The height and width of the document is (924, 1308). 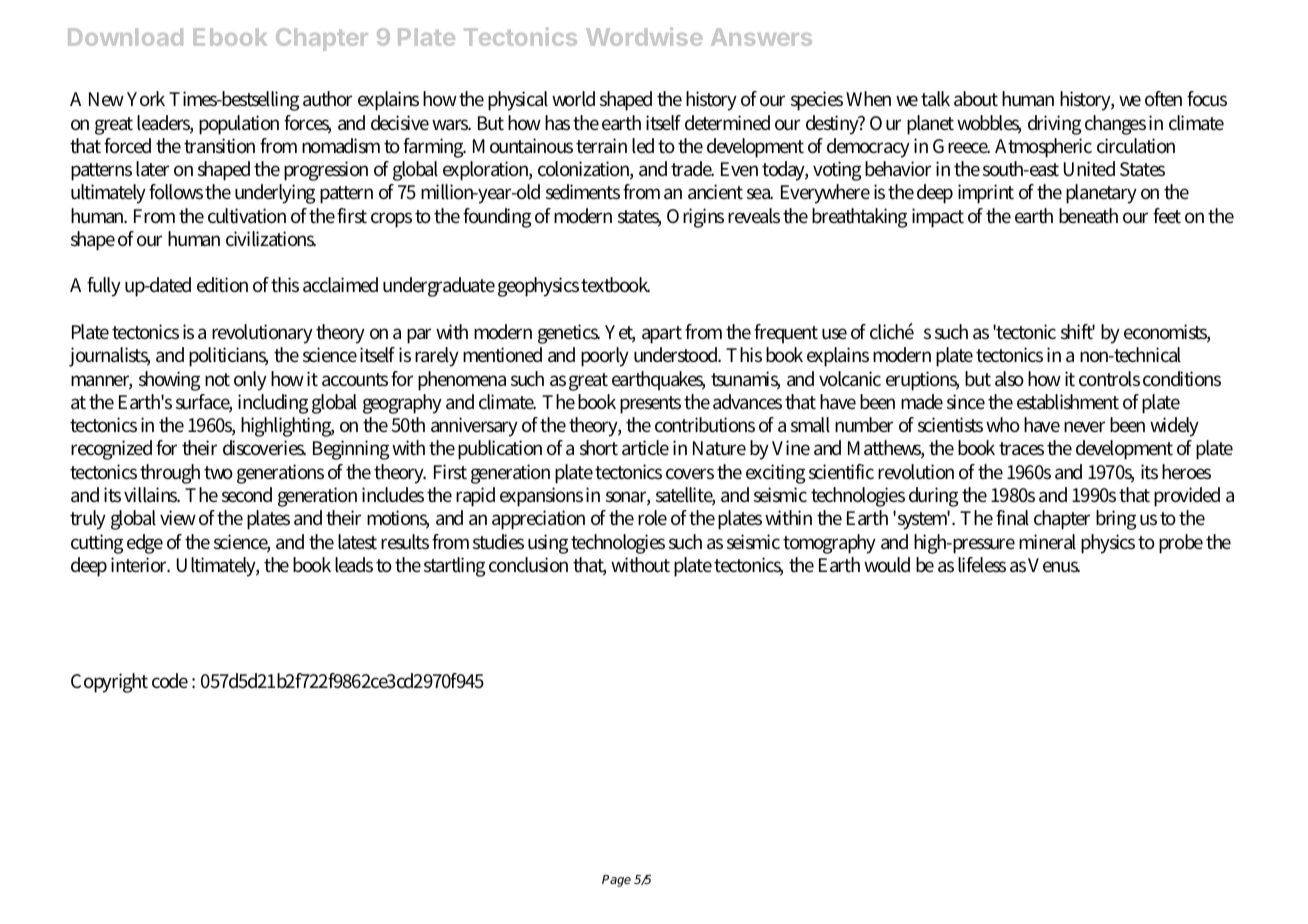 I want to click on Venus, so click(x=1054, y=565).
